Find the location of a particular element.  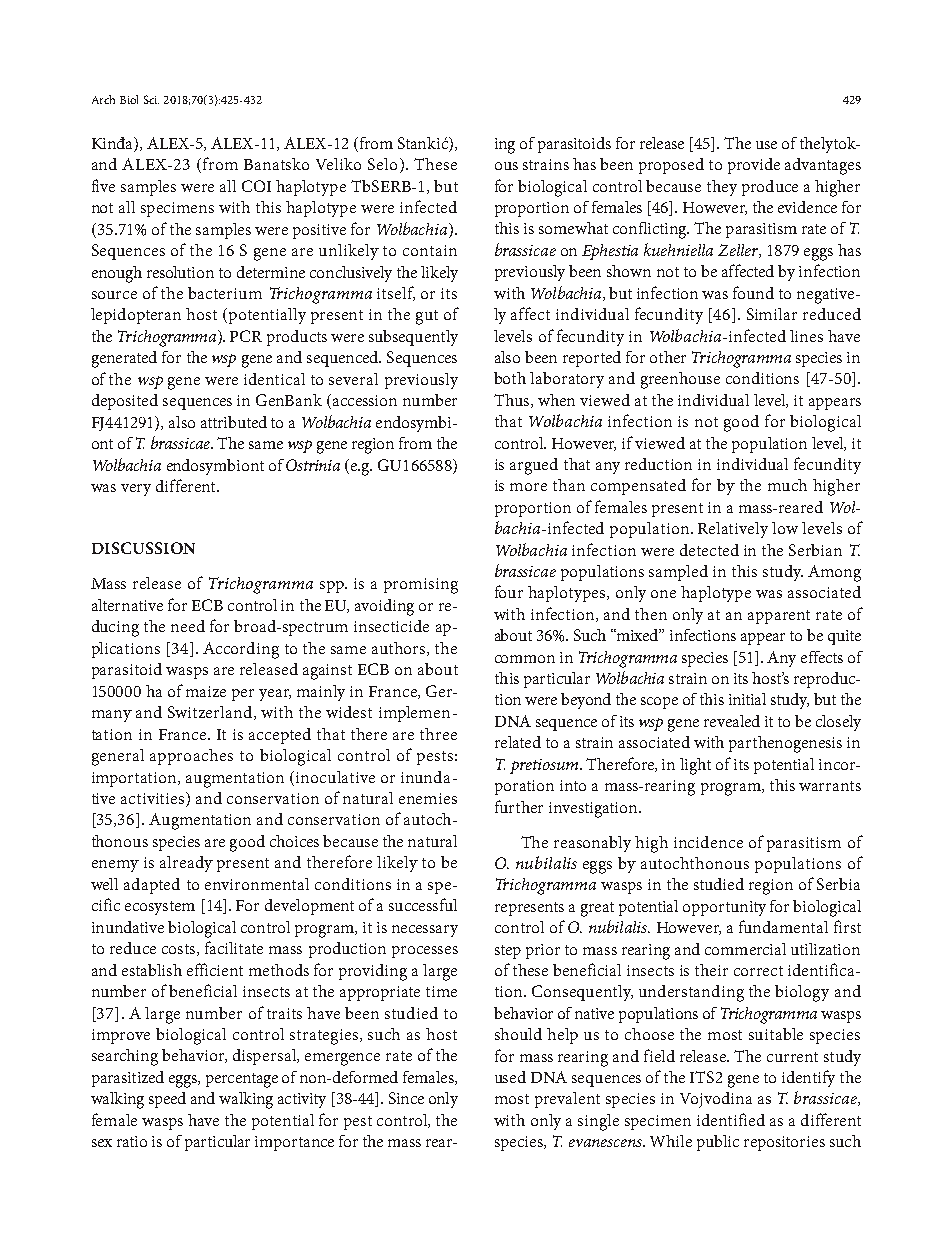

used is located at coordinates (510, 1077).
